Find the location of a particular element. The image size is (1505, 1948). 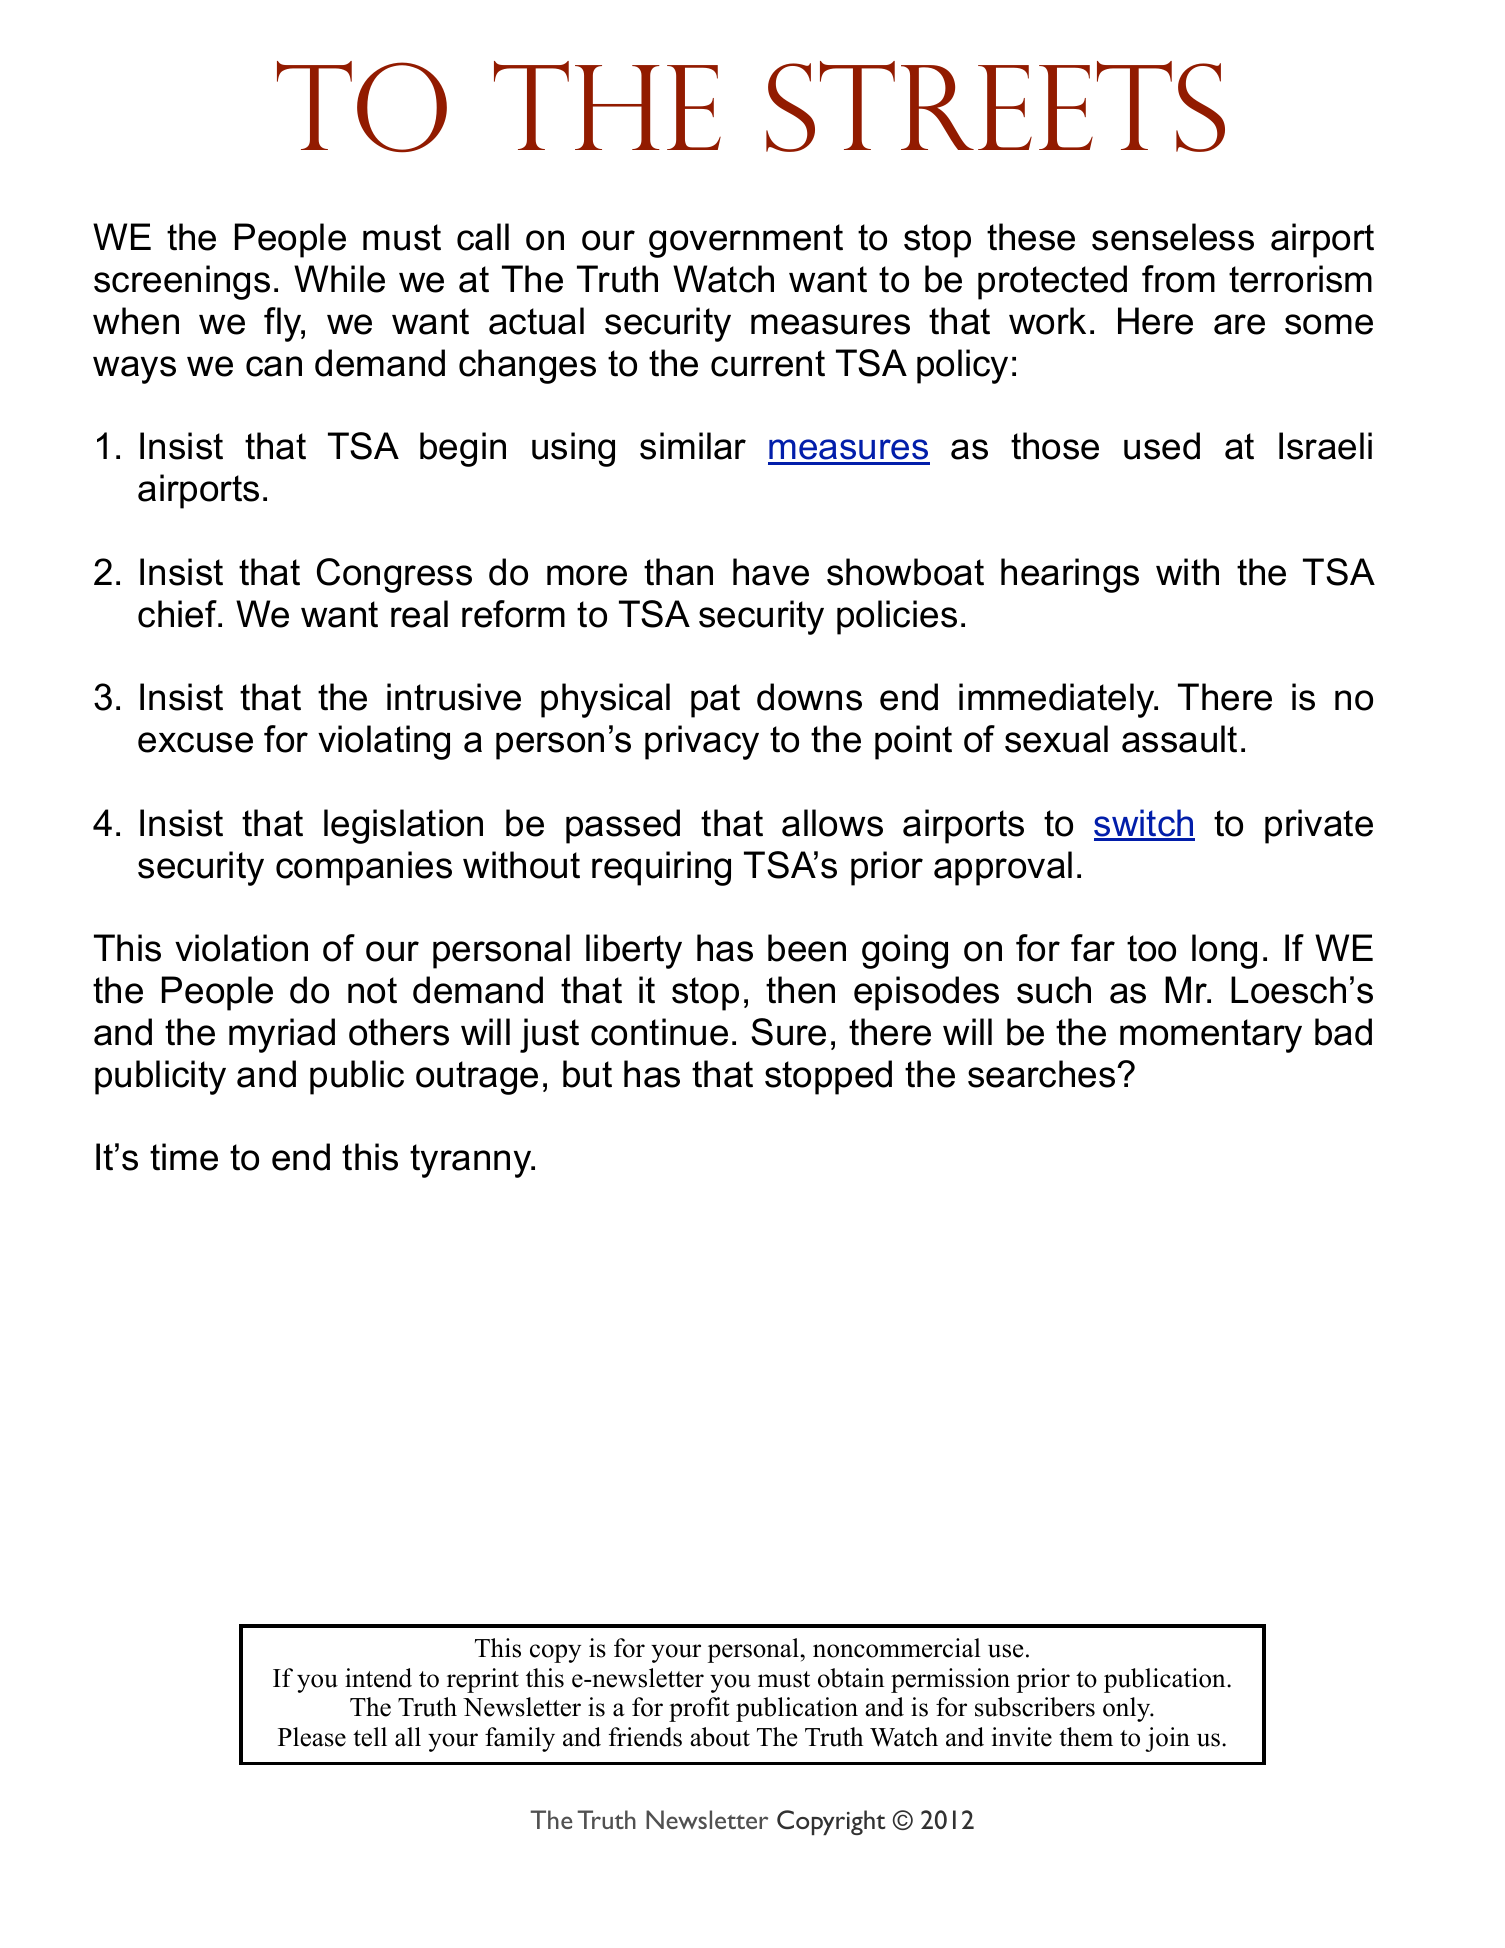

momentary is located at coordinates (1211, 1036).
